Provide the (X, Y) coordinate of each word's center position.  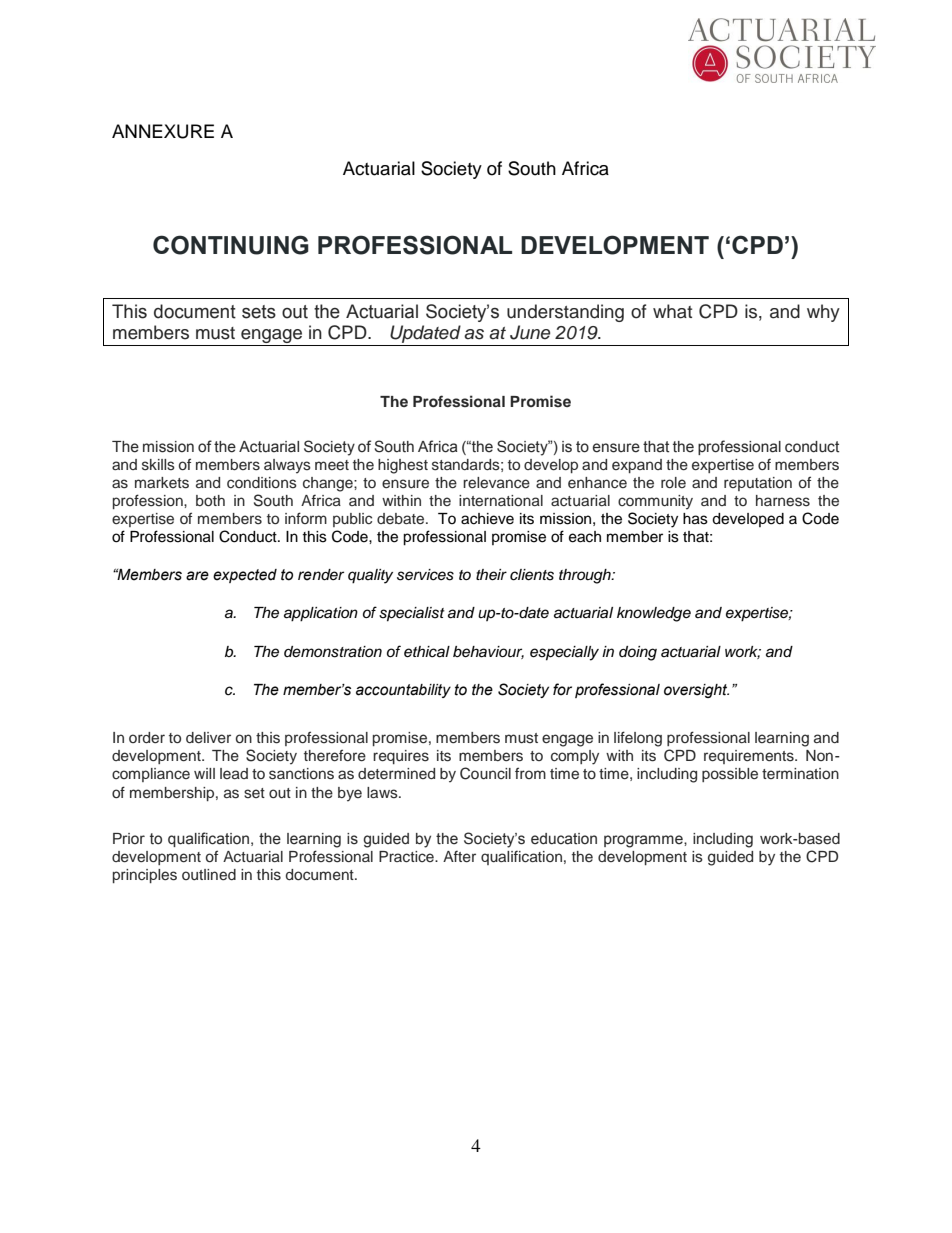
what (672, 311)
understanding (565, 313)
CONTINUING (231, 245)
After (459, 857)
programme (644, 841)
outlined (209, 874)
